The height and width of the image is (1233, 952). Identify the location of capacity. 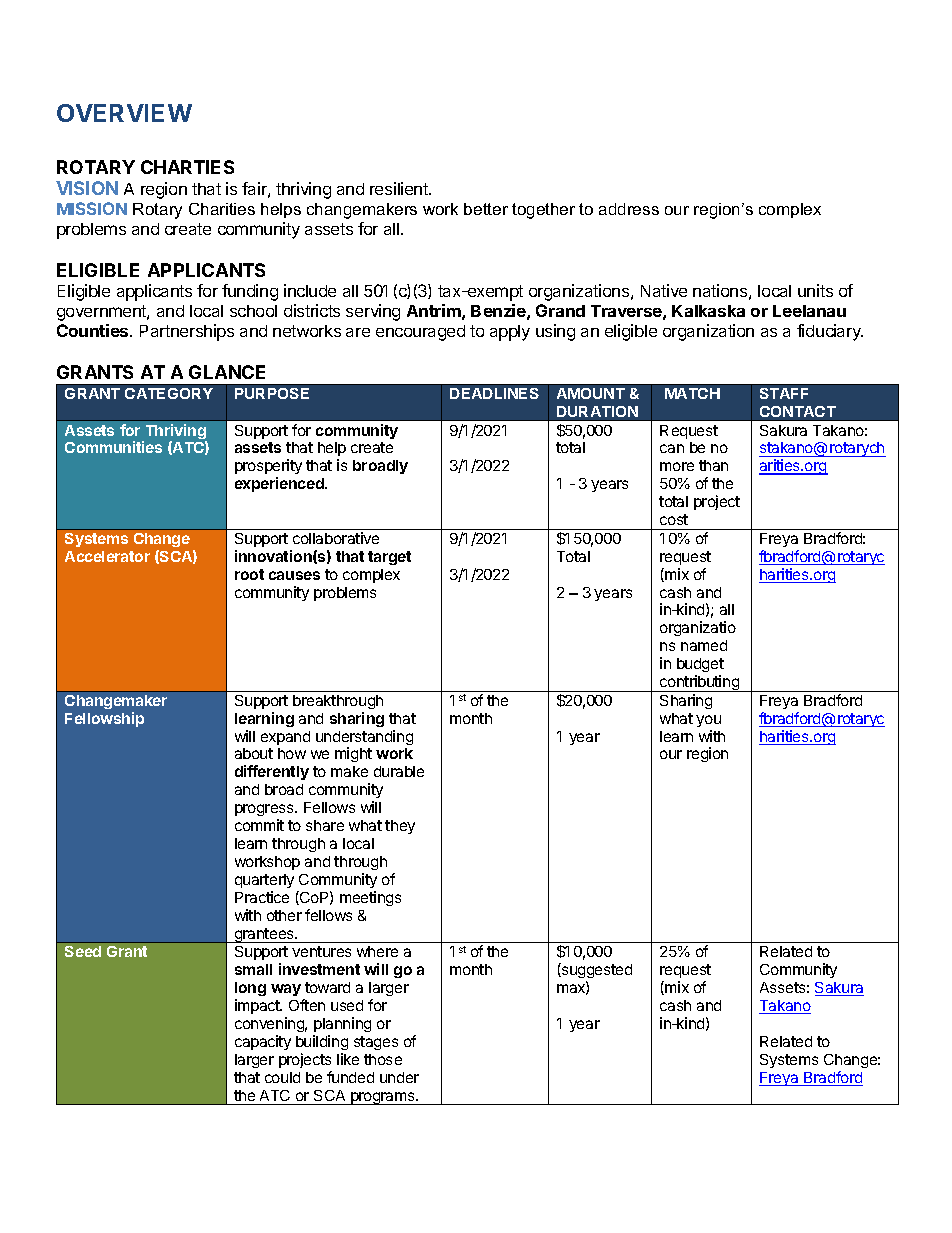
(263, 1042).
